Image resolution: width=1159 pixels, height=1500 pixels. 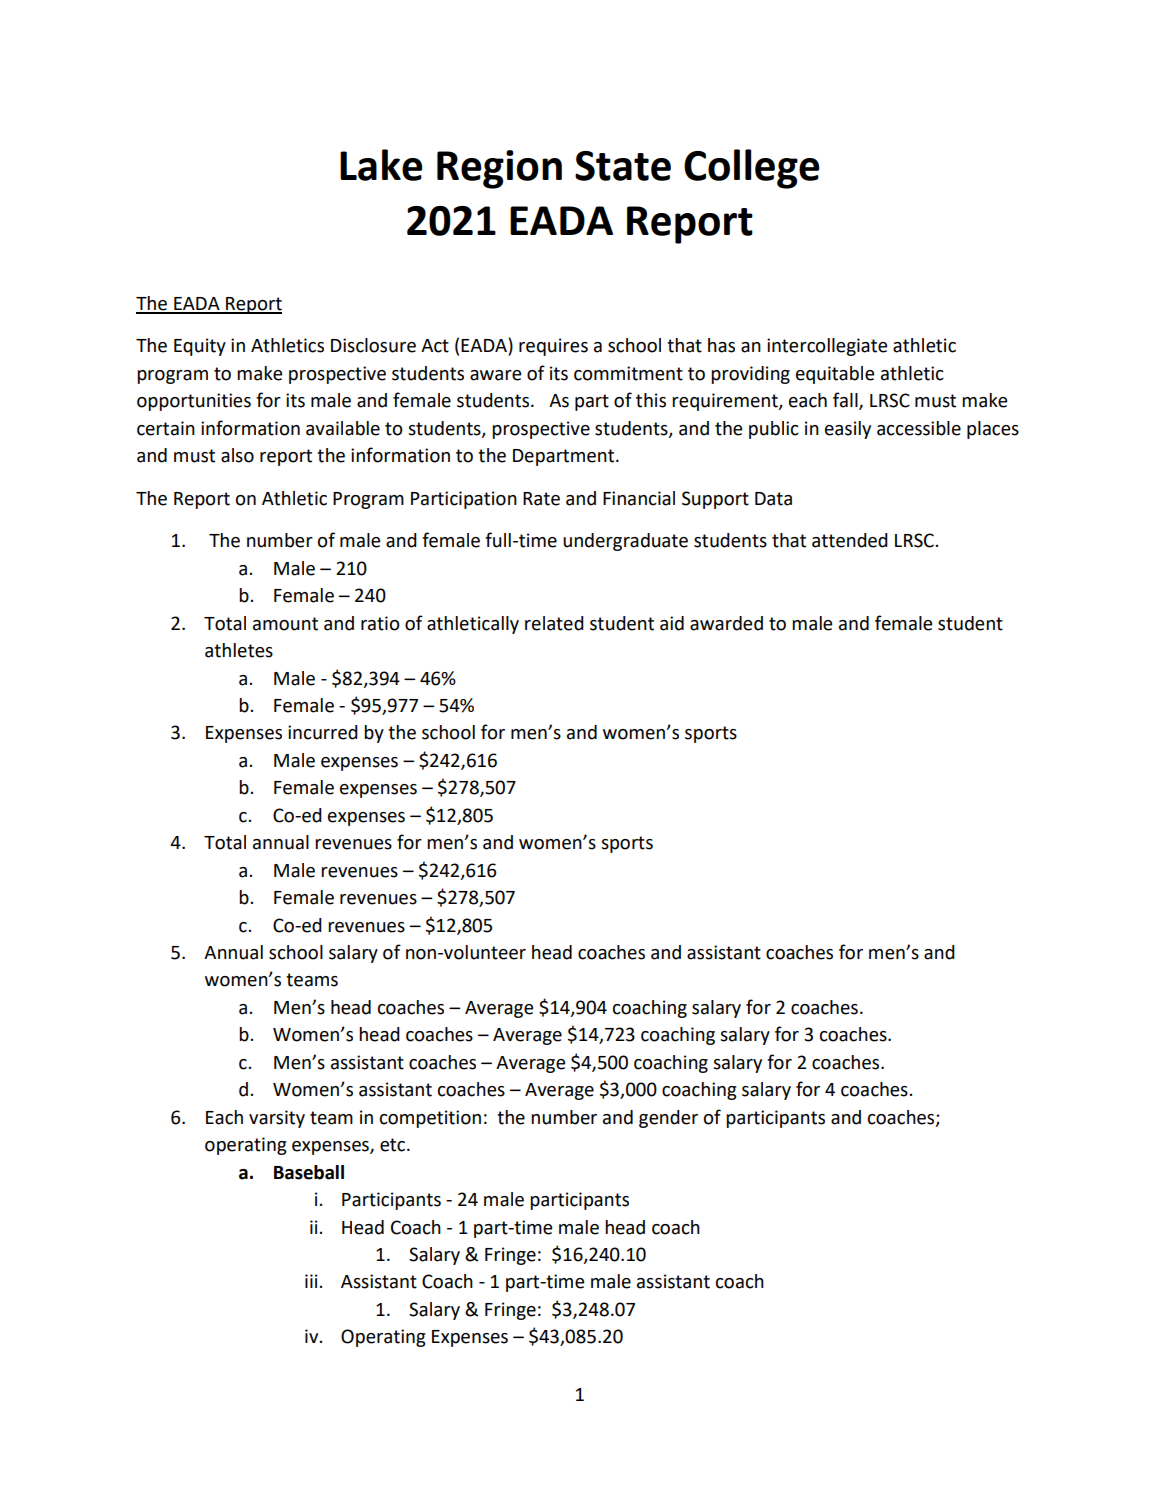 I want to click on iii, so click(x=311, y=1281).
